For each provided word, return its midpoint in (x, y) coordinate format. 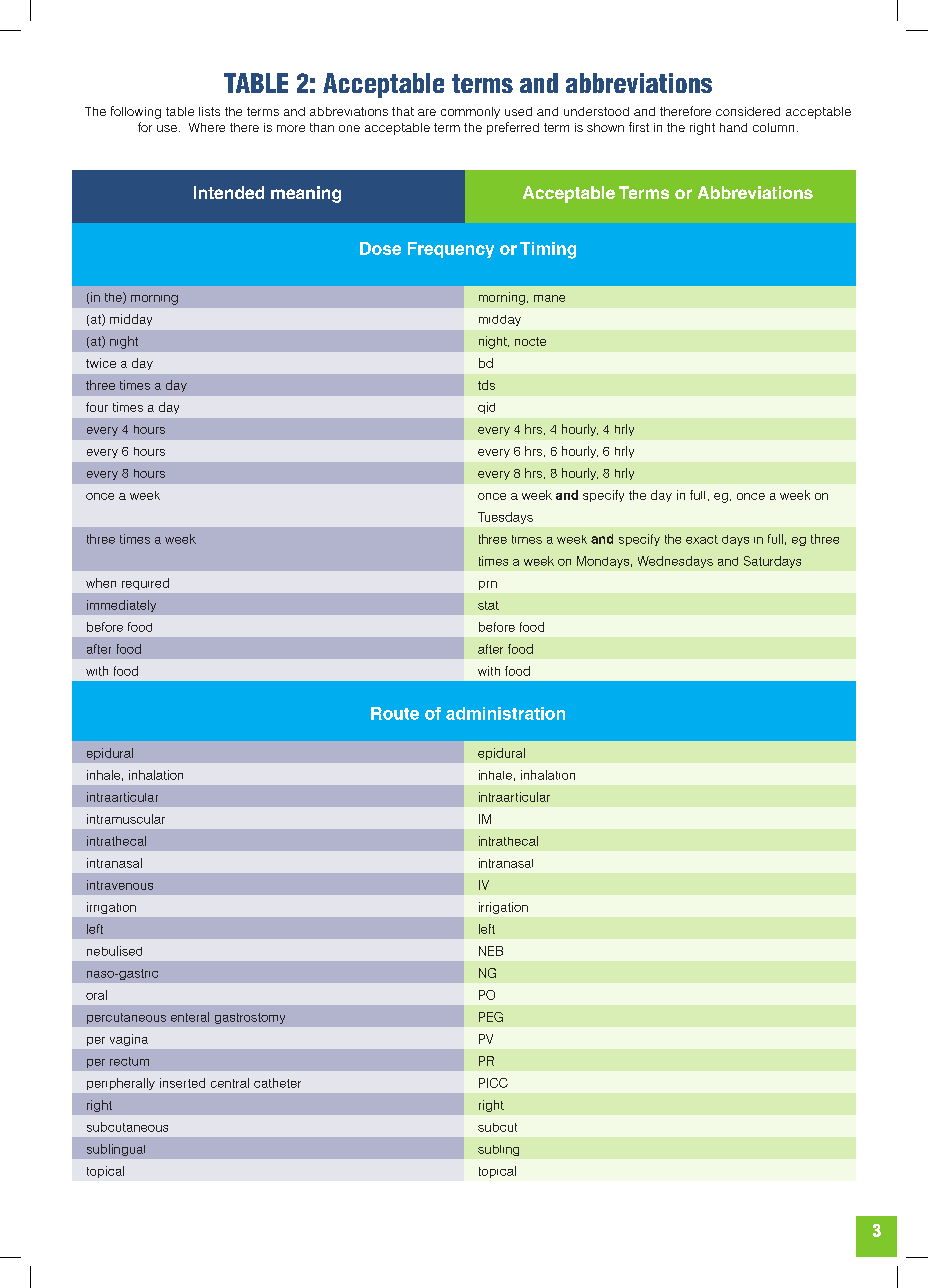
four (97, 407)
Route (395, 713)
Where (207, 127)
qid (486, 408)
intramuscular (126, 819)
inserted (182, 1083)
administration (505, 713)
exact (702, 539)
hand (733, 127)
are (427, 112)
